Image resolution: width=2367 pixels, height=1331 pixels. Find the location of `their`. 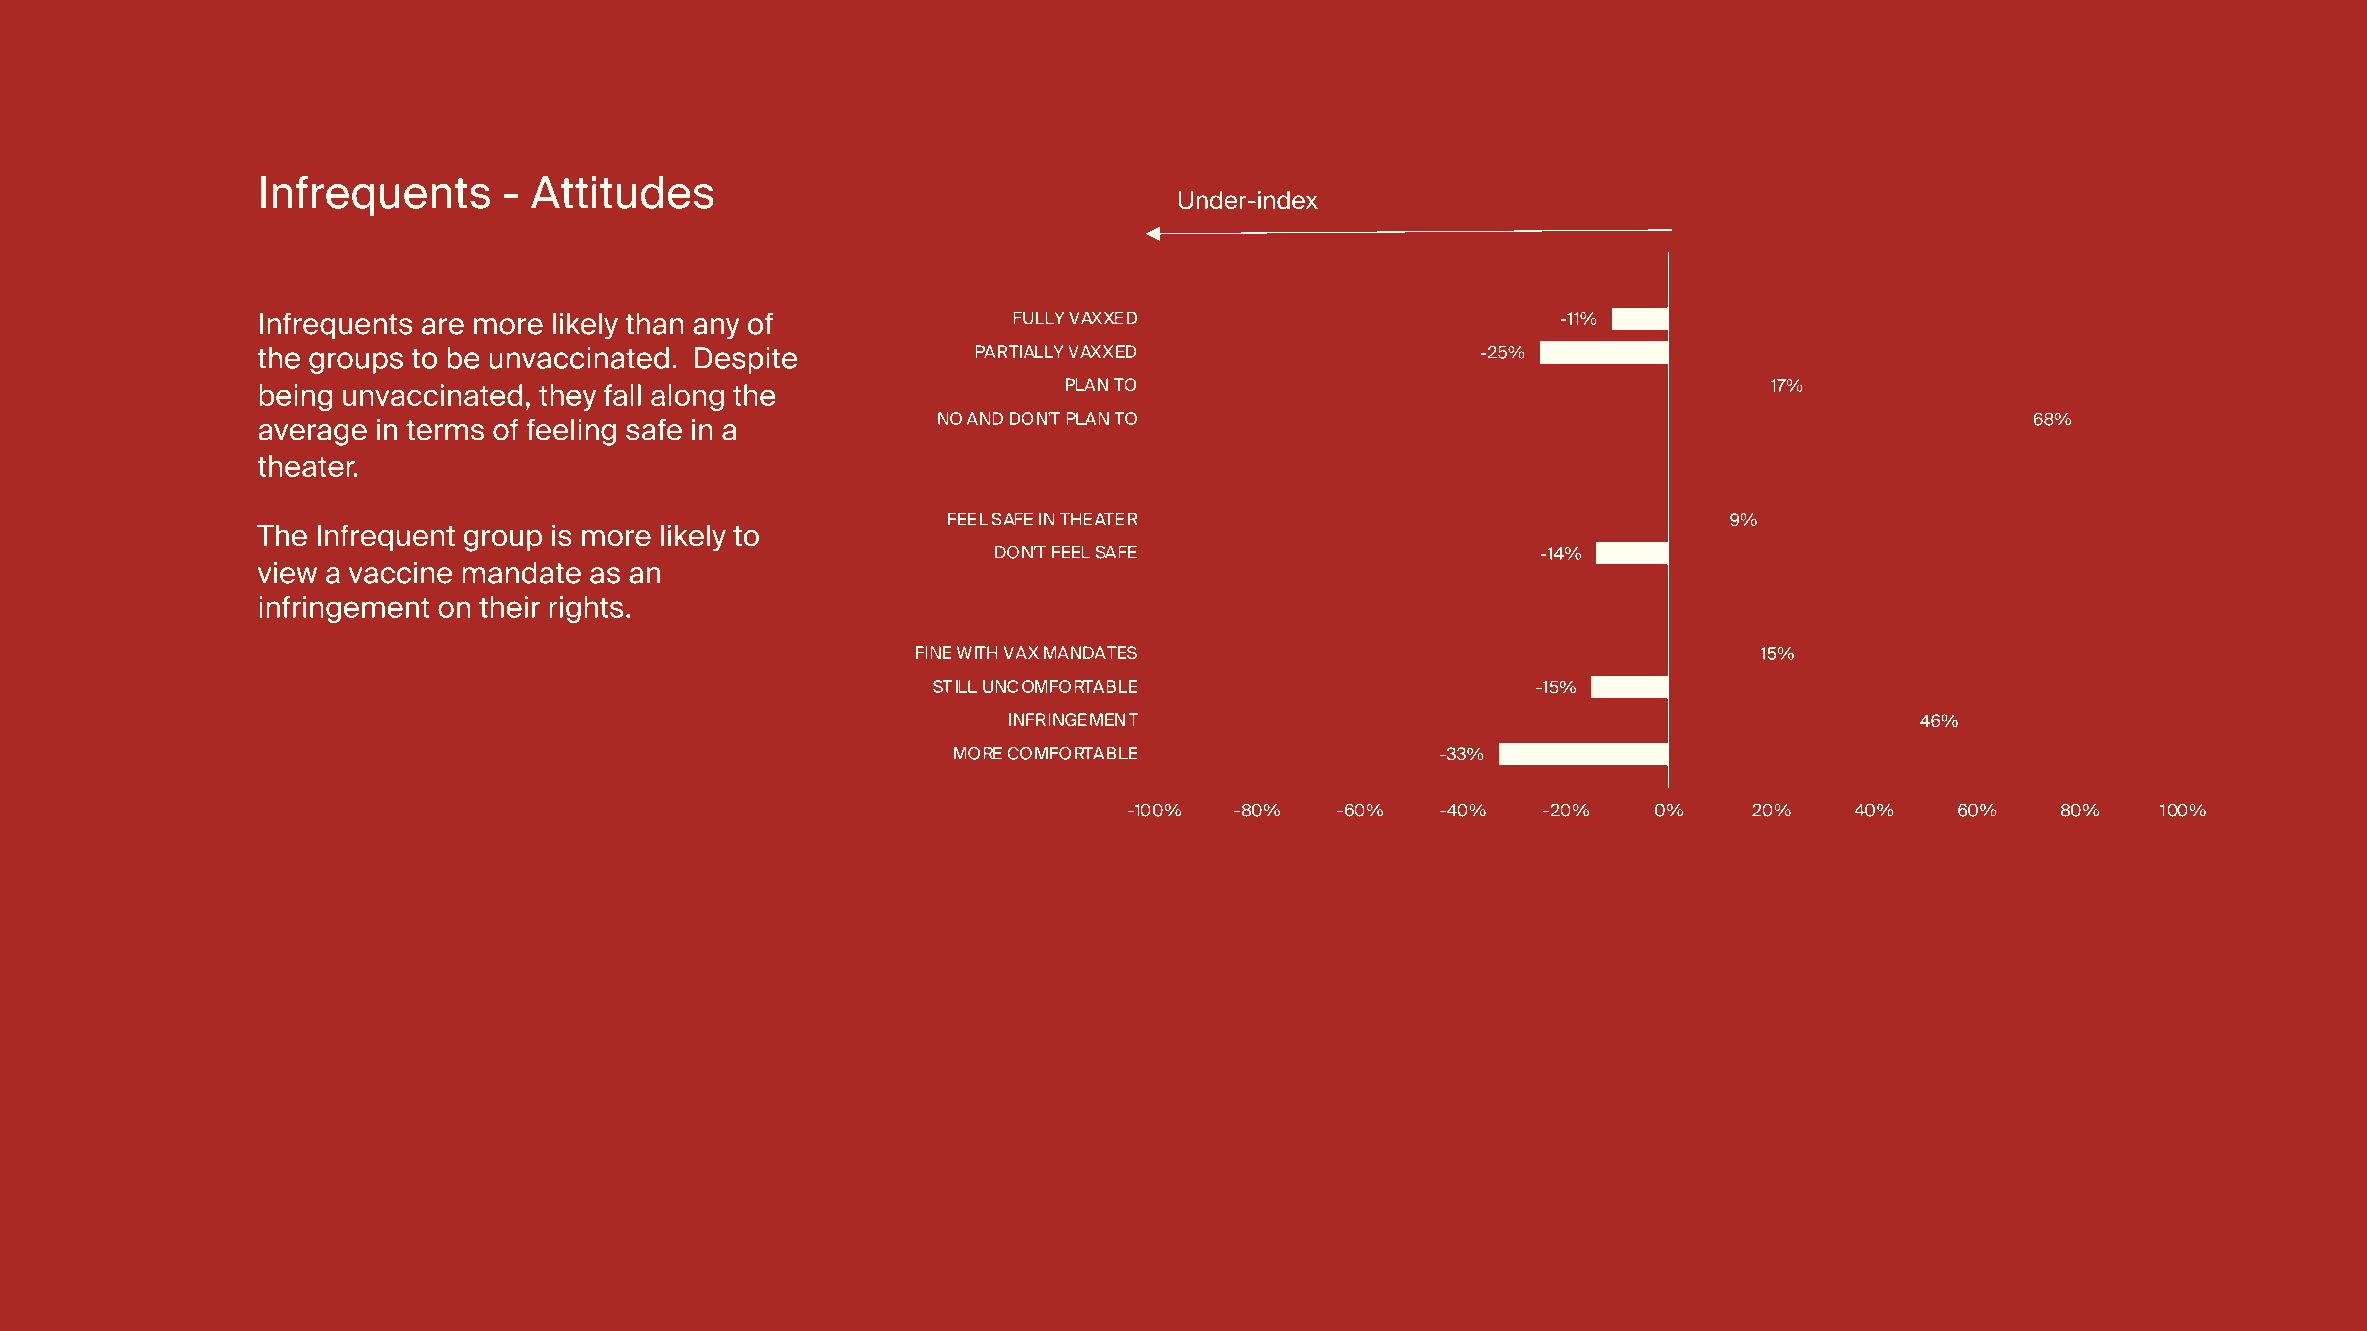

their is located at coordinates (509, 607).
